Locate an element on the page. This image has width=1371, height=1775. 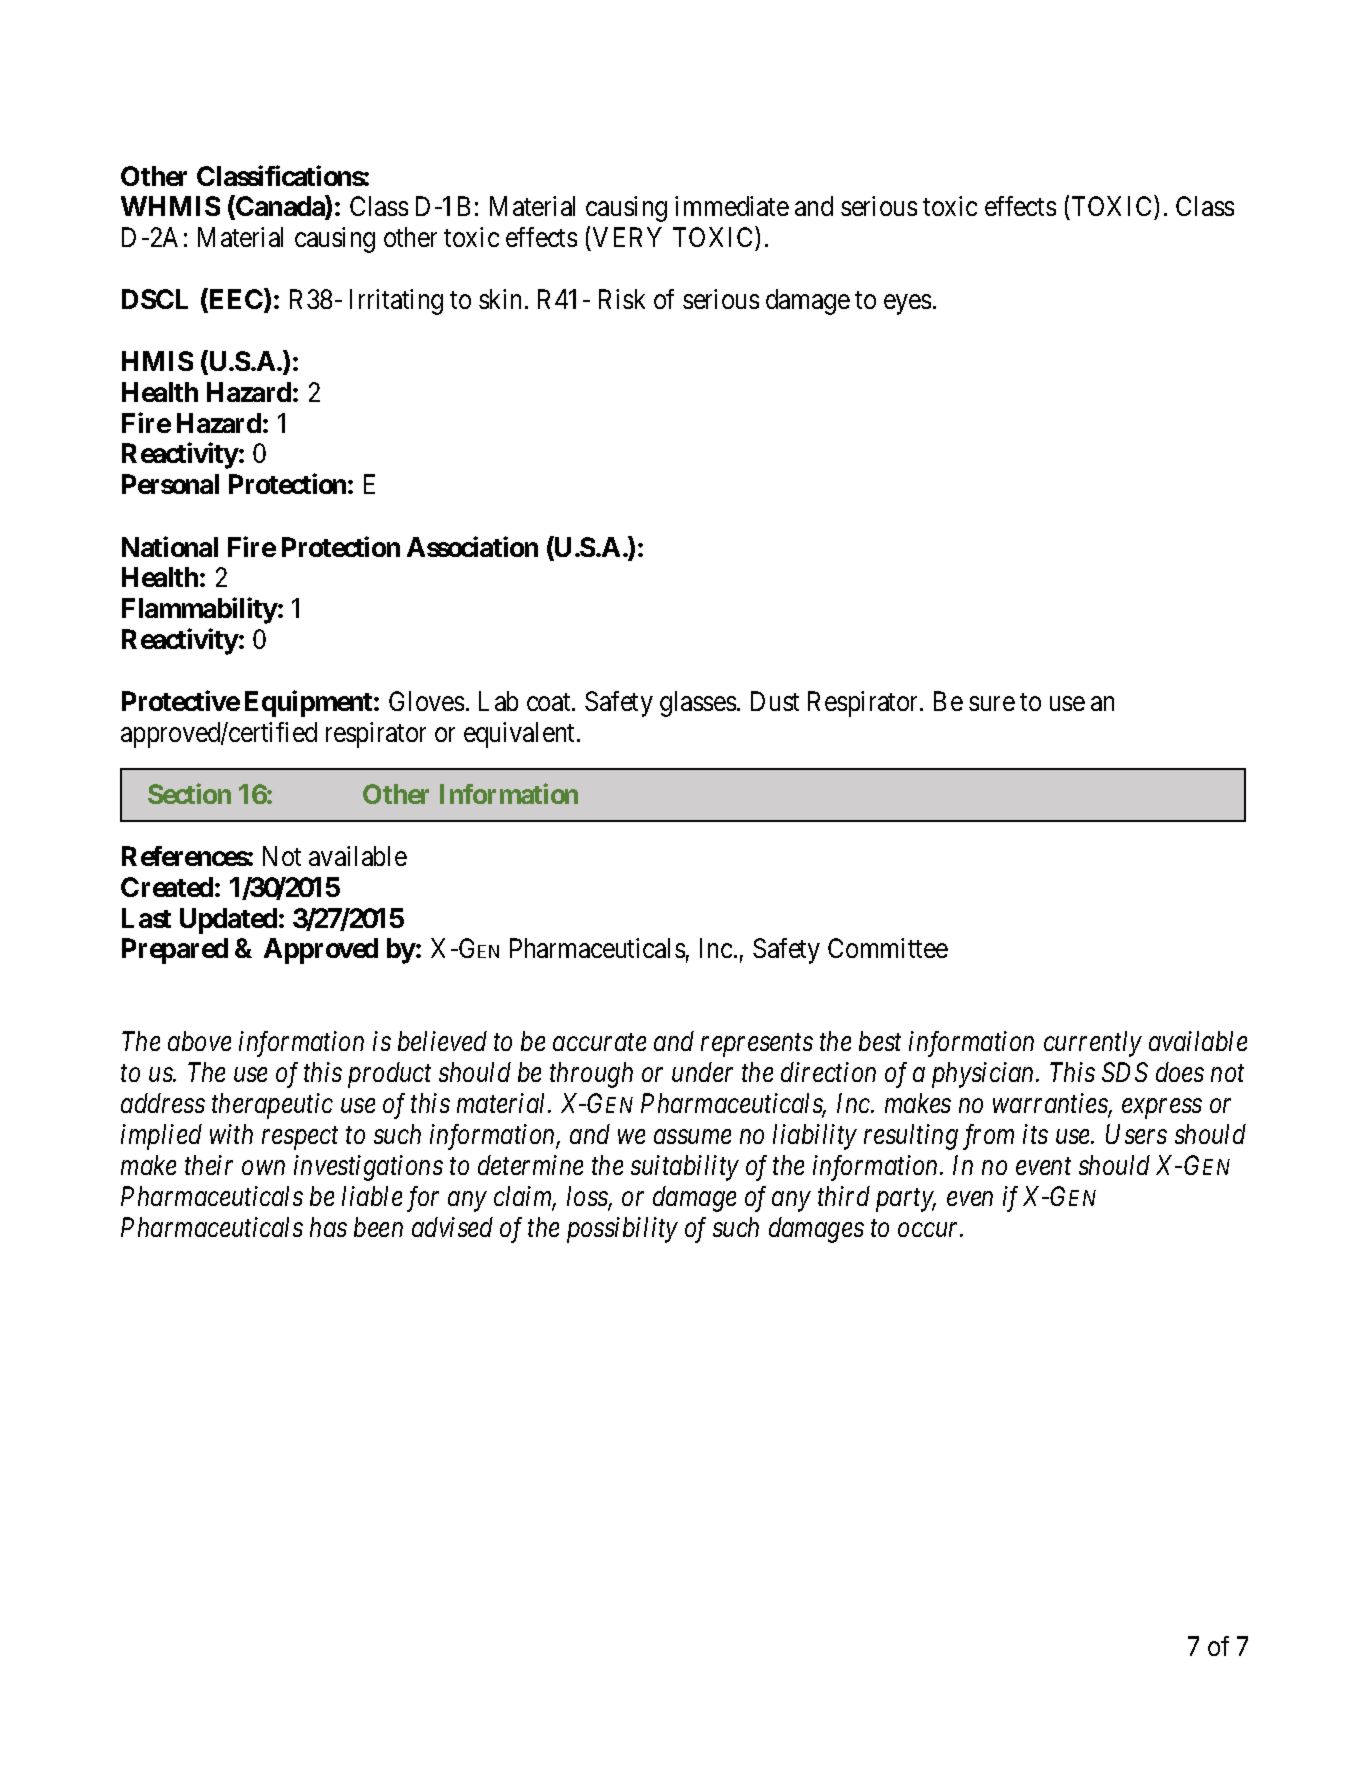
sure is located at coordinates (992, 704).
